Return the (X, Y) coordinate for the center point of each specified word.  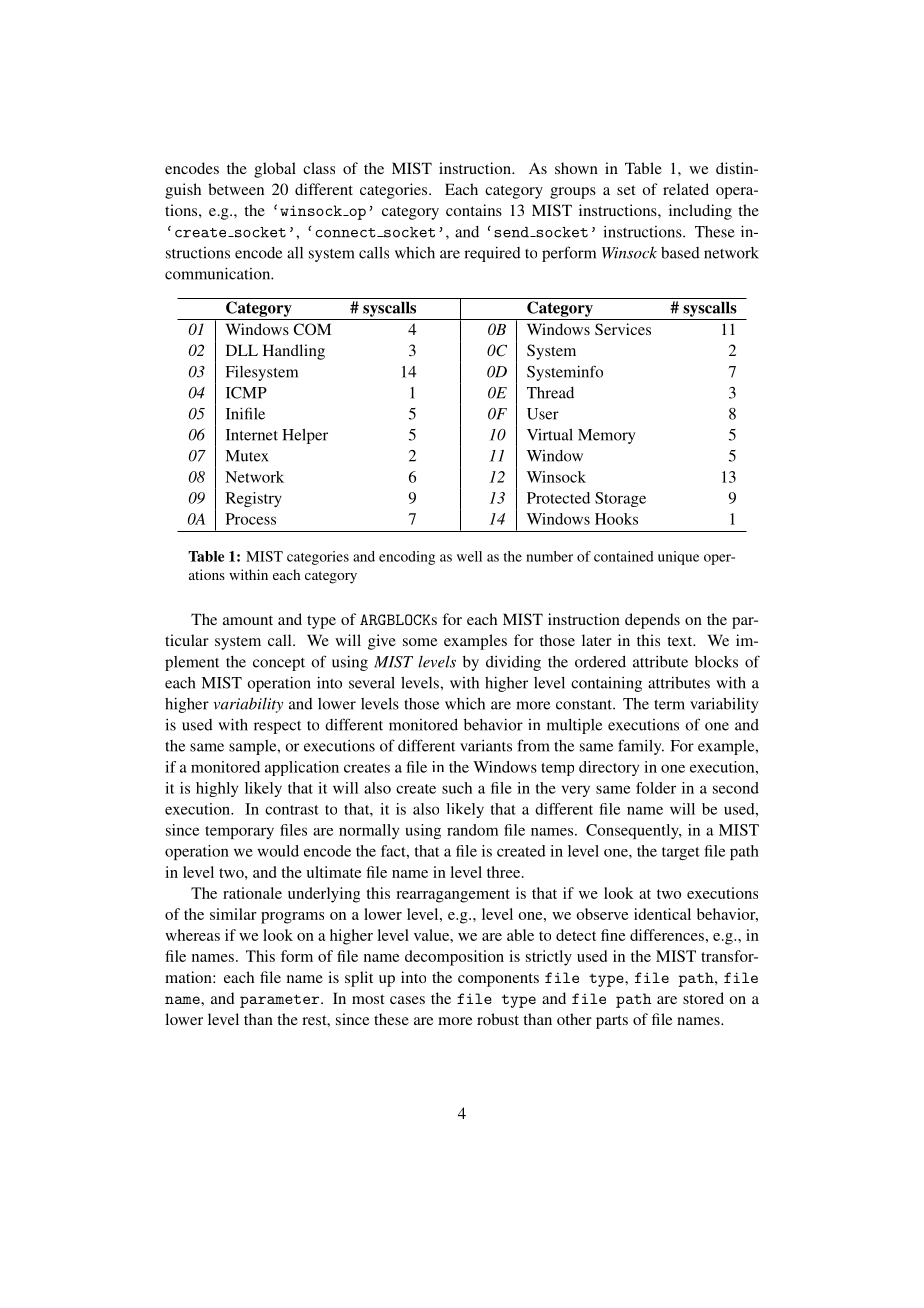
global (275, 170)
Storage (620, 499)
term (669, 705)
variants (486, 746)
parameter (281, 1001)
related (686, 189)
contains (474, 210)
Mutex (247, 456)
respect (277, 727)
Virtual (550, 435)
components (498, 980)
